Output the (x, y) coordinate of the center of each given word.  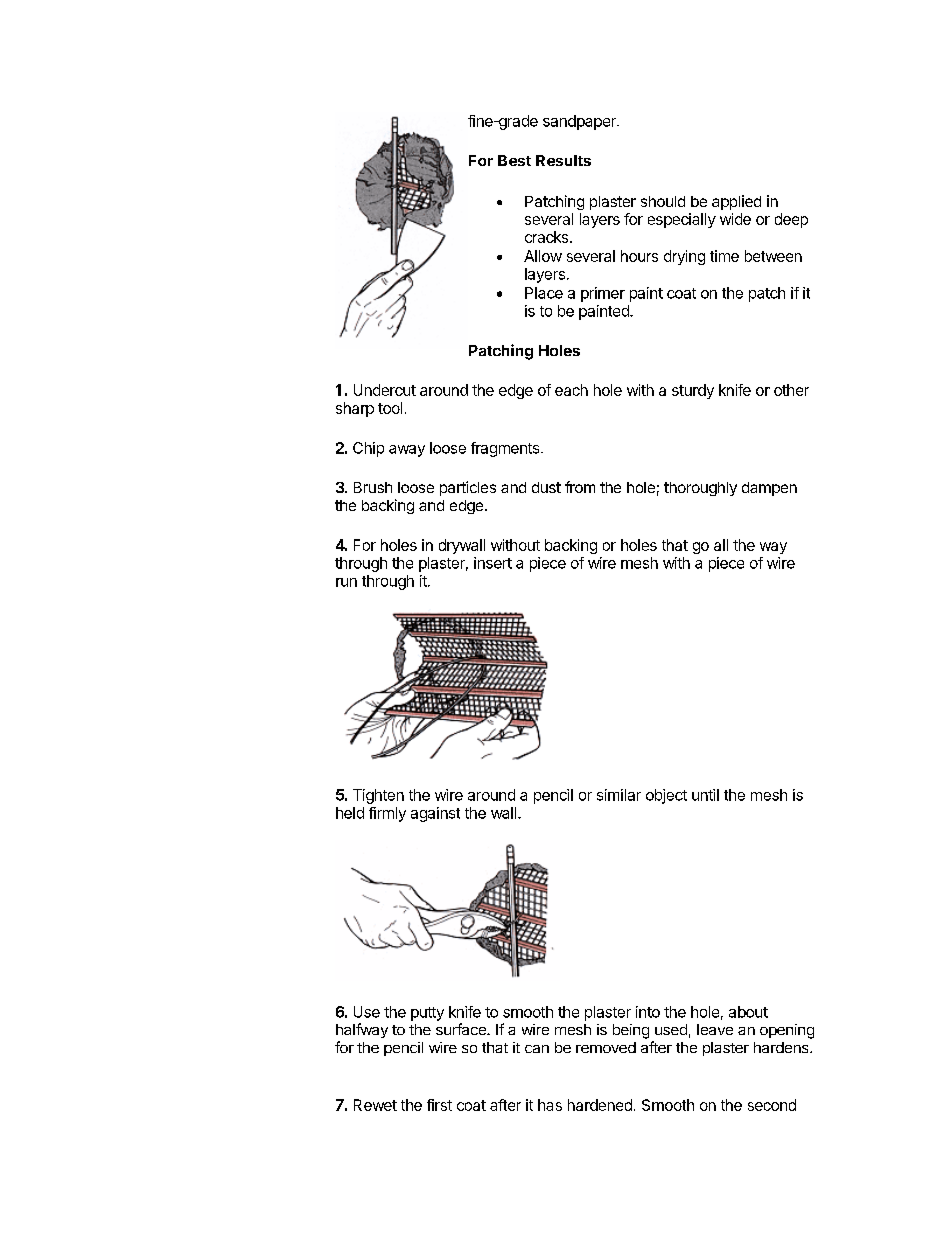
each (571, 390)
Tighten (378, 796)
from (580, 487)
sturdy (693, 391)
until (705, 795)
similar (619, 795)
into (648, 1012)
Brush (373, 487)
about (748, 1012)
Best (514, 160)
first (439, 1105)
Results (563, 160)
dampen (769, 489)
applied (736, 202)
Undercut (385, 390)
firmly (387, 814)
